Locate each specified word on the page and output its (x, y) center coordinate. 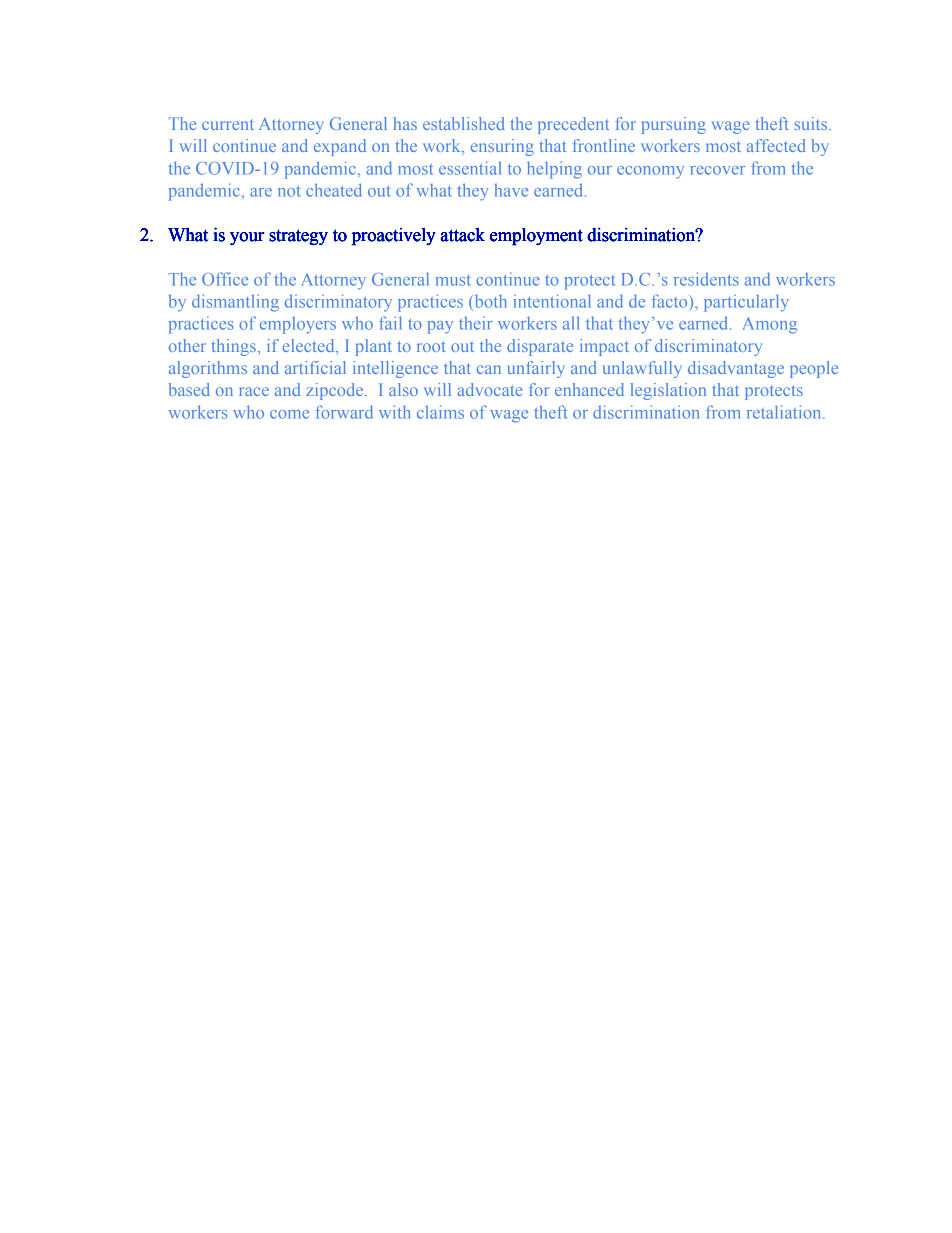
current (228, 124)
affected (776, 145)
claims (440, 412)
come (289, 414)
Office (225, 279)
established (464, 123)
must (453, 280)
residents (706, 279)
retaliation (785, 412)
